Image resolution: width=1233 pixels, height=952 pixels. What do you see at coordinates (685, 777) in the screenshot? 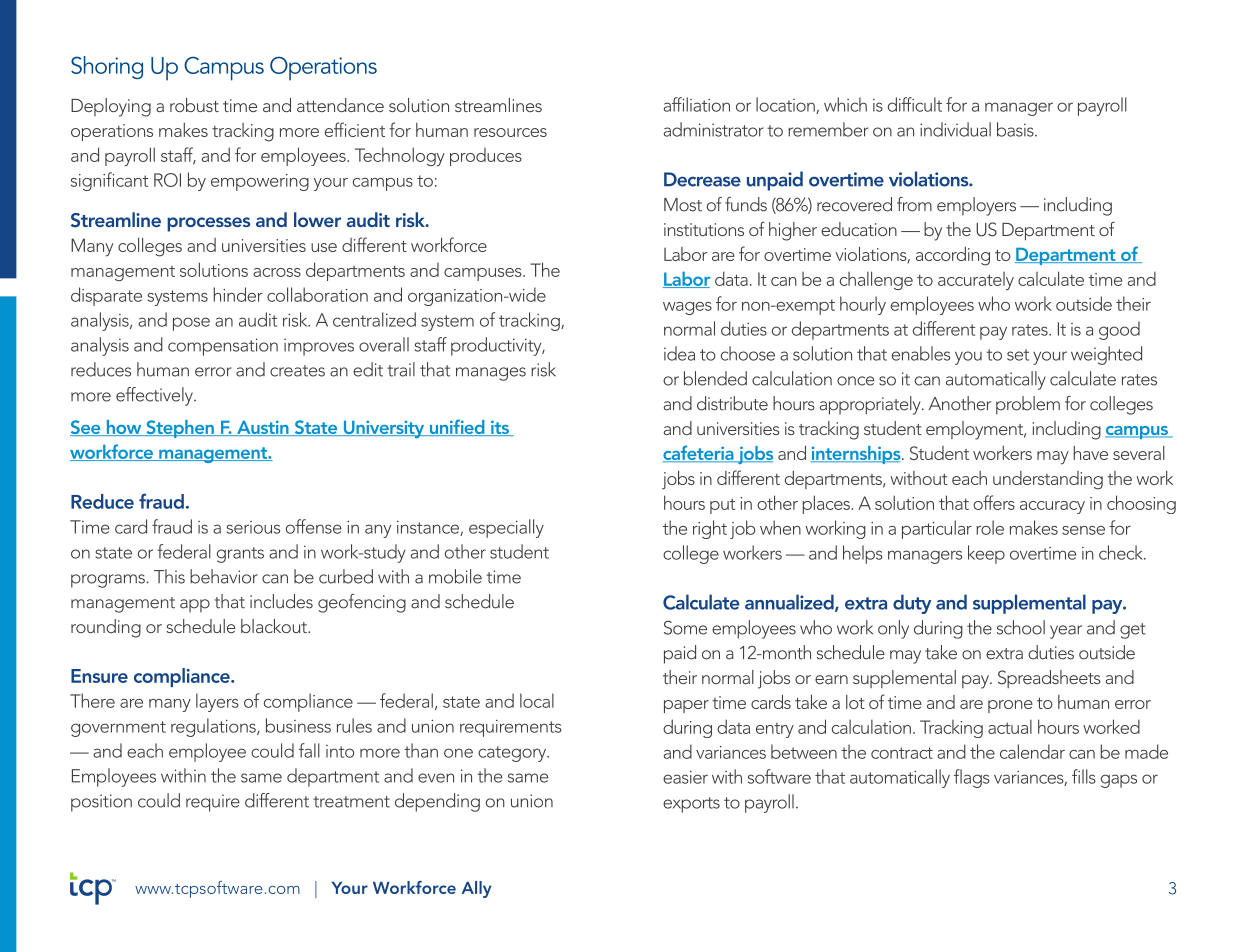
I see `easier` at bounding box center [685, 777].
